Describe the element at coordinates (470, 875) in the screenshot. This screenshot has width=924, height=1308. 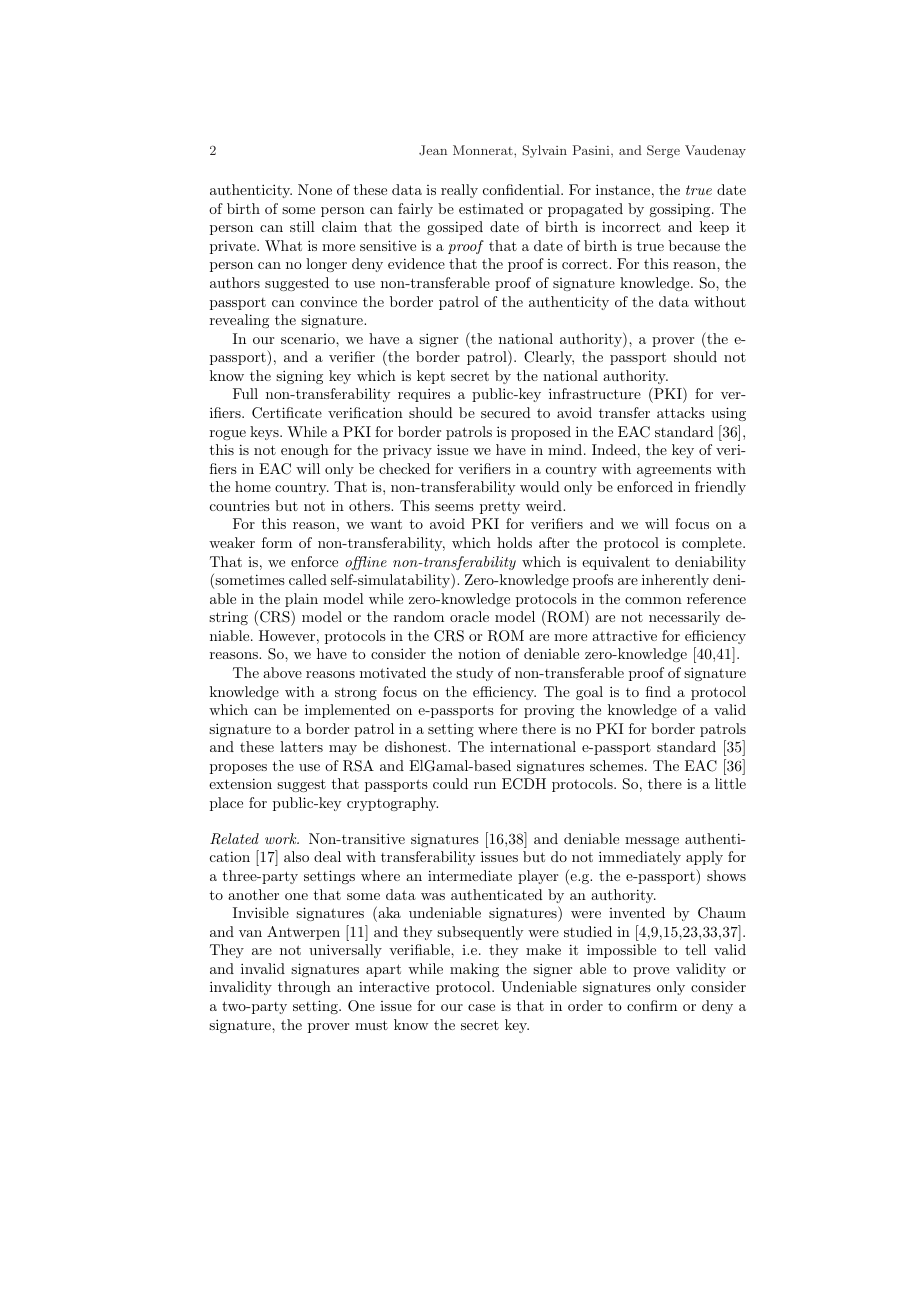
I see `intermediate` at that location.
